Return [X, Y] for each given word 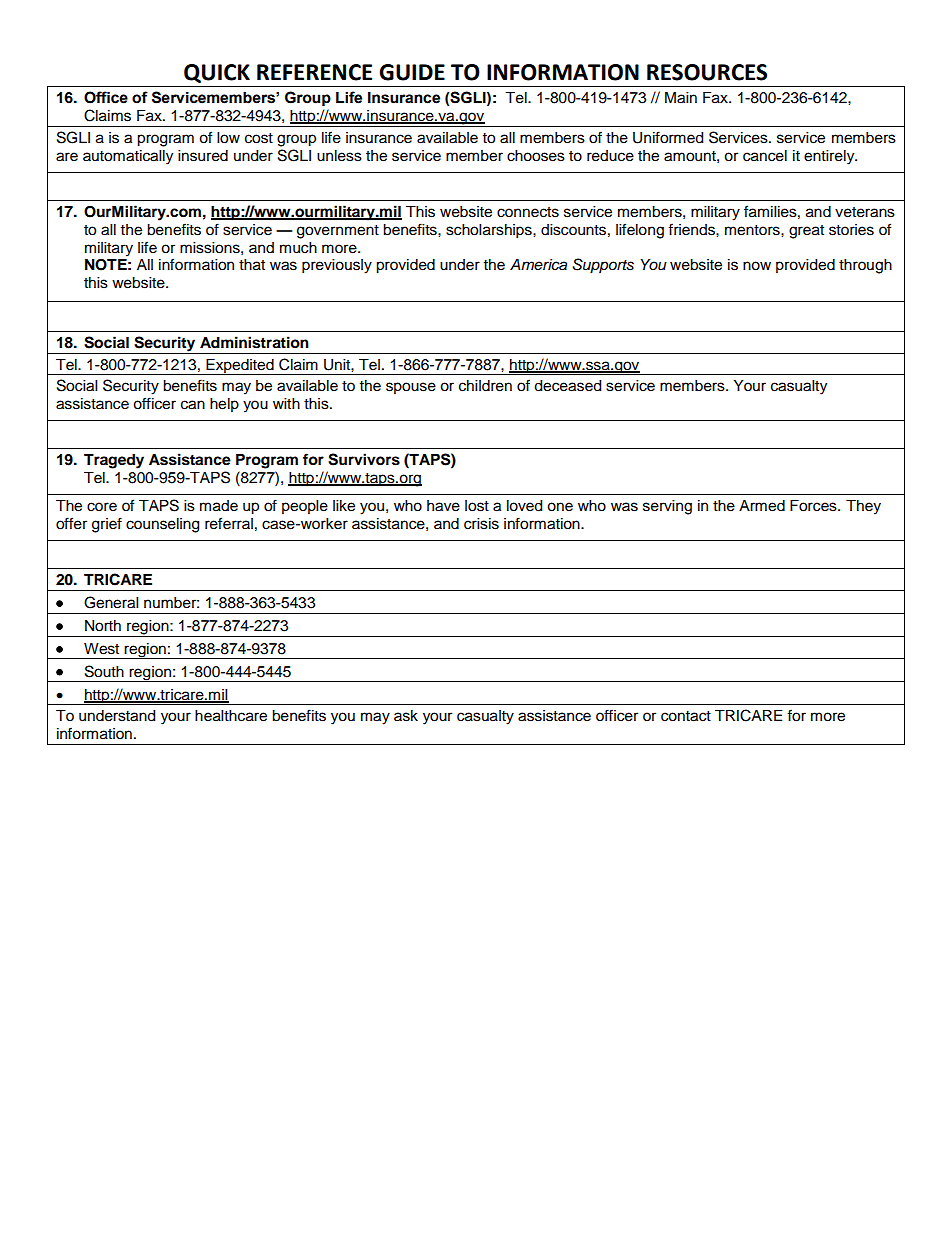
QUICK [217, 73]
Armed [762, 506]
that [252, 265]
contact [686, 716]
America [538, 264]
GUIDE [412, 72]
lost [477, 506]
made [219, 506]
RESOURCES [707, 72]
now [757, 266]
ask [406, 716]
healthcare [231, 716]
